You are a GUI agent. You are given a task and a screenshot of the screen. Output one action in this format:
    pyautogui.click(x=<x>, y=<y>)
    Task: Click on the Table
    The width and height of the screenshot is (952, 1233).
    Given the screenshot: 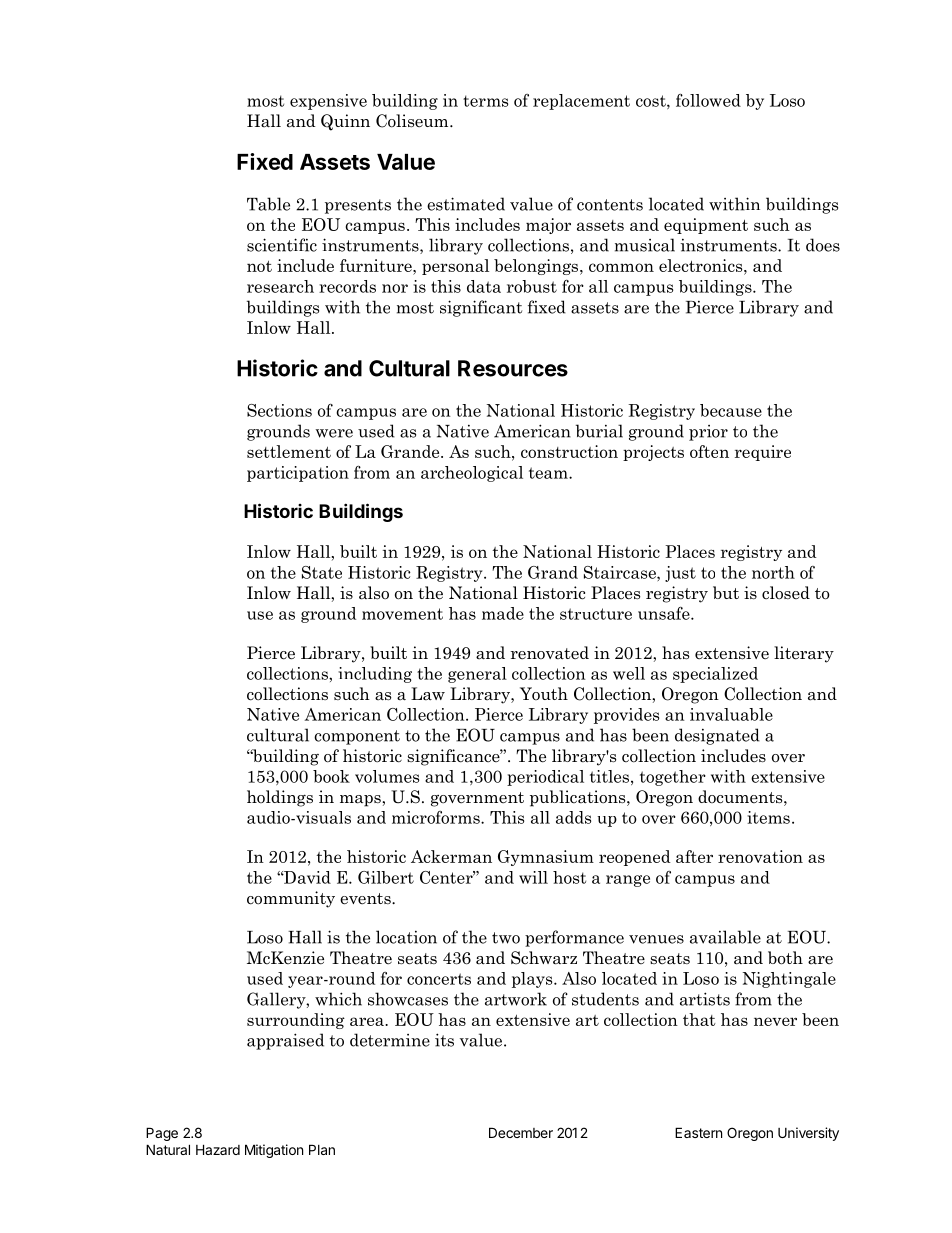 What is the action you would take?
    pyautogui.click(x=268, y=204)
